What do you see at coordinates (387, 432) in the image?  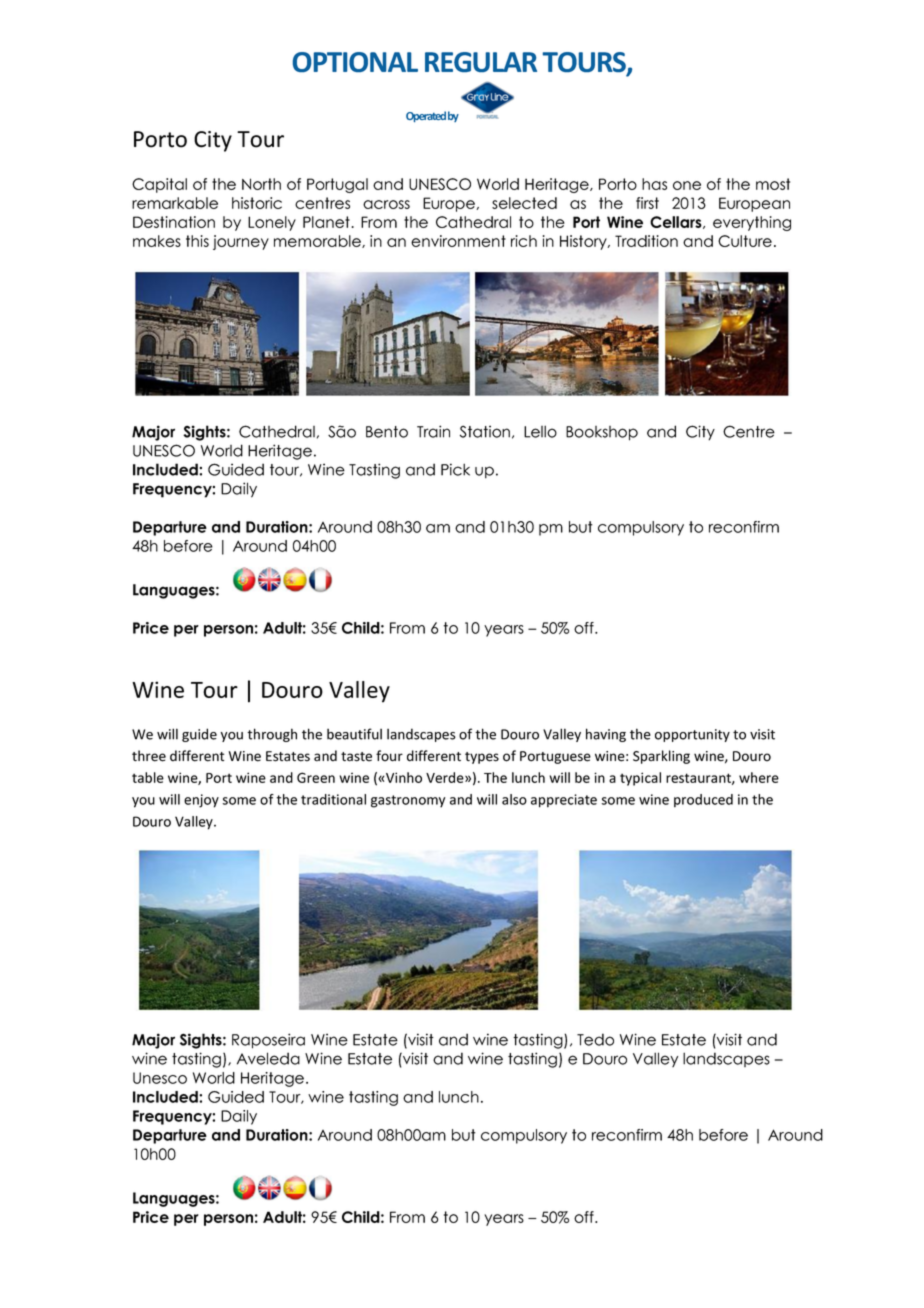 I see `Bento` at bounding box center [387, 432].
